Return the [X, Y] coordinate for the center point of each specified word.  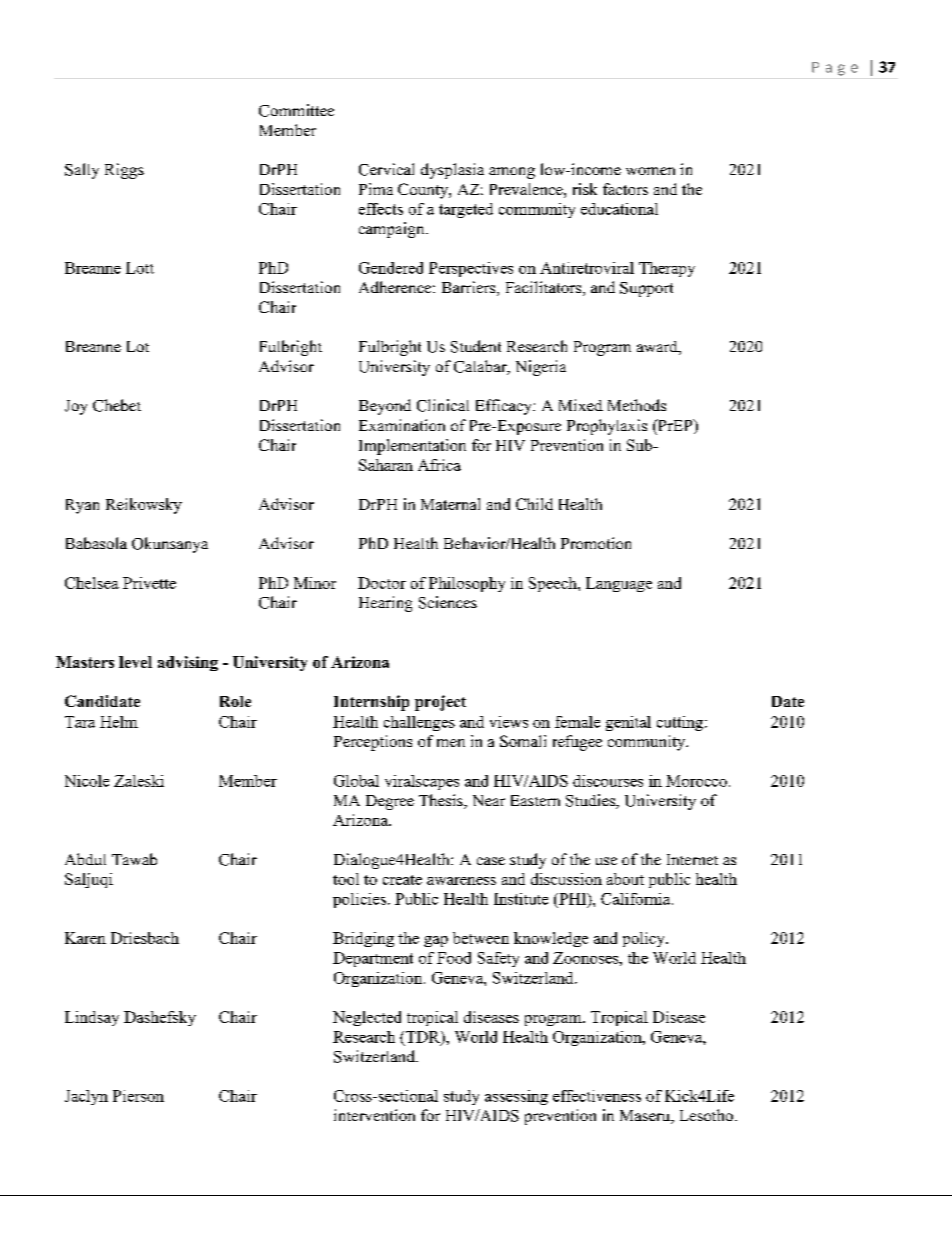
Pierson [138, 1096]
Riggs [124, 171]
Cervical [386, 169]
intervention [374, 1115]
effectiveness [597, 1096]
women [650, 171]
